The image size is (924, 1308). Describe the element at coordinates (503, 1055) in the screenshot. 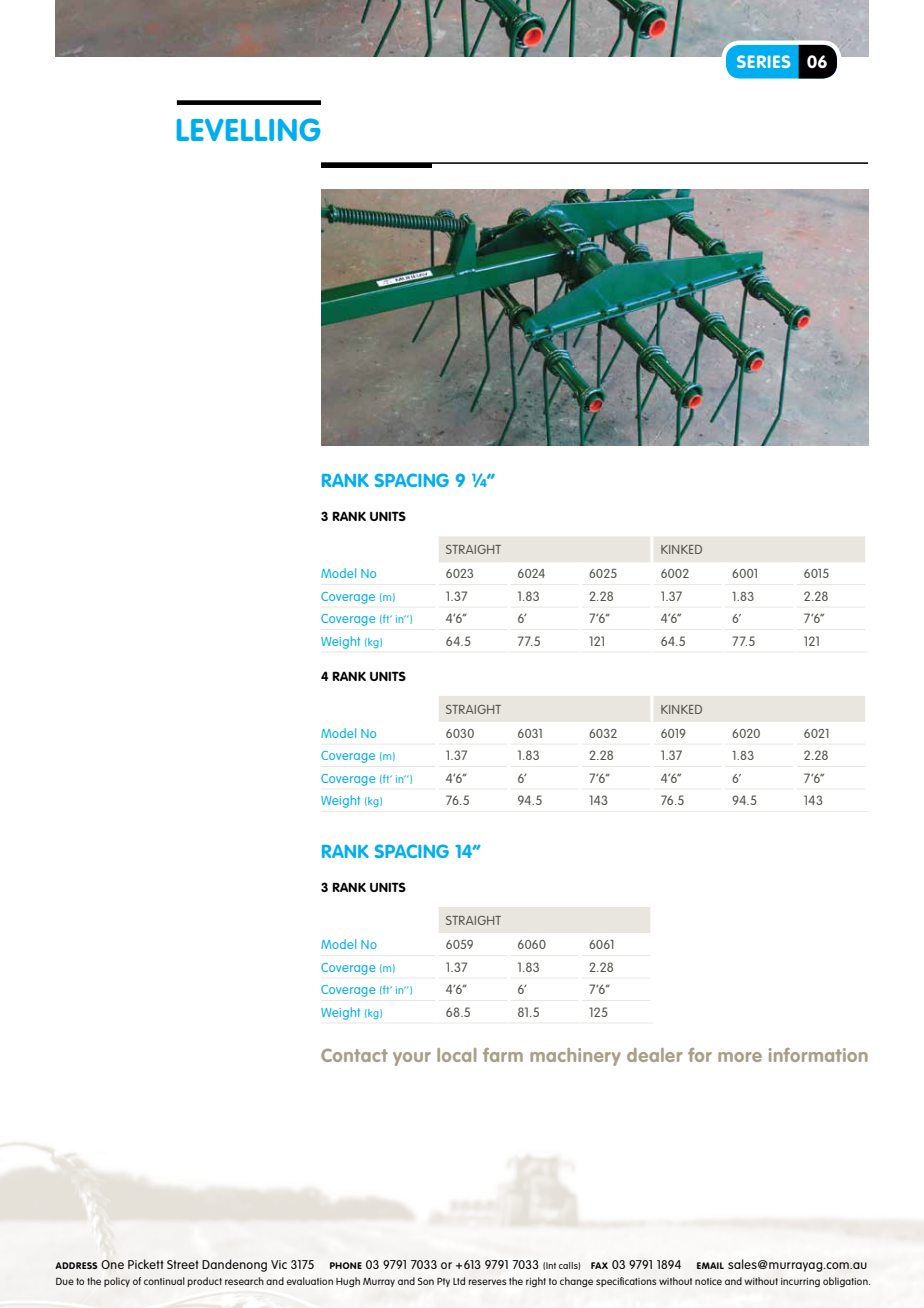

I see `farm` at that location.
